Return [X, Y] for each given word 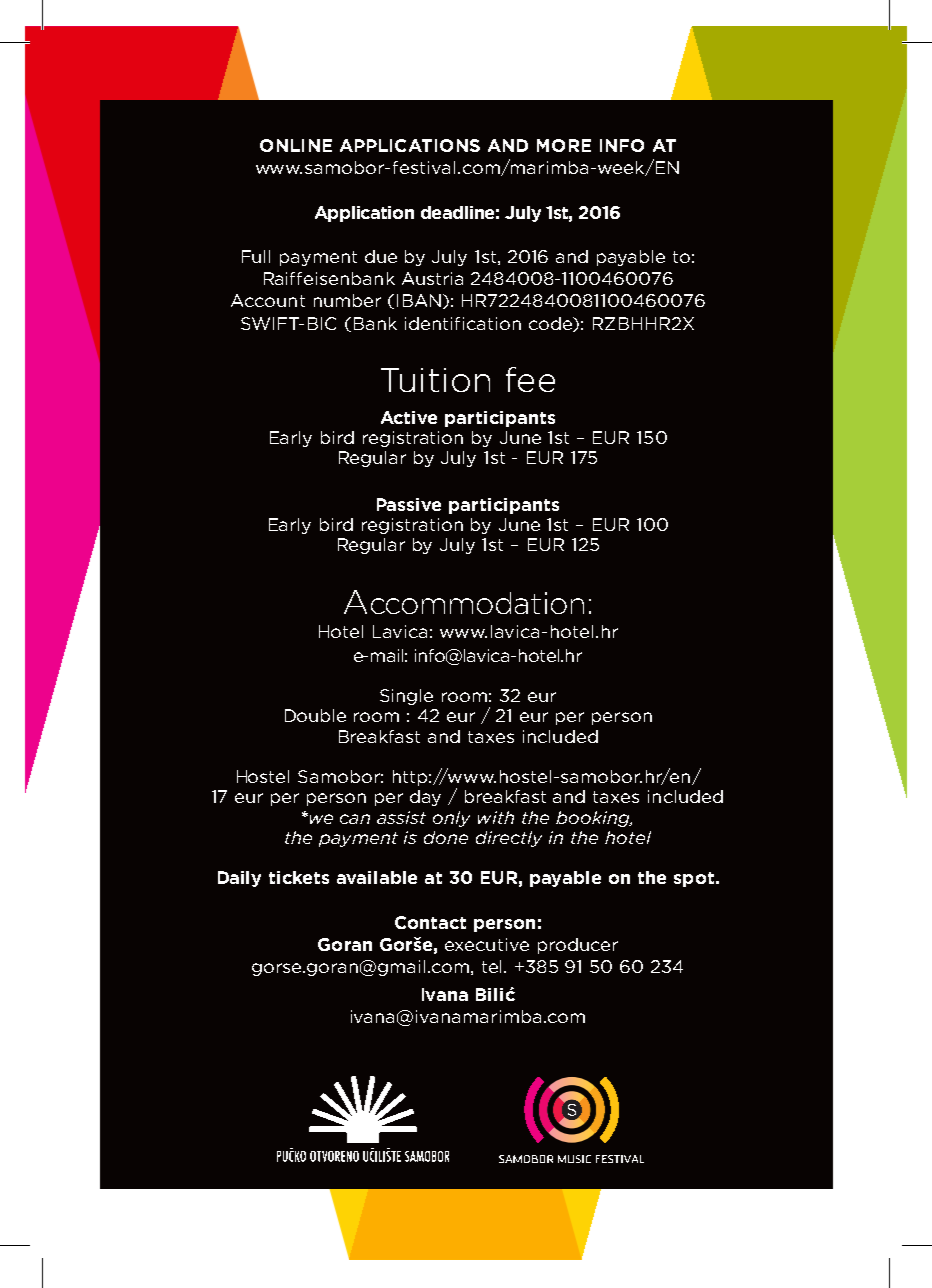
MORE [564, 145]
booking [594, 819]
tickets [299, 877]
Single [406, 697]
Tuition [435, 380]
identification [463, 323]
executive [487, 944]
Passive [409, 504]
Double [315, 715]
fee [530, 379]
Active [409, 417]
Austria [432, 278]
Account [268, 300]
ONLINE [296, 145]
